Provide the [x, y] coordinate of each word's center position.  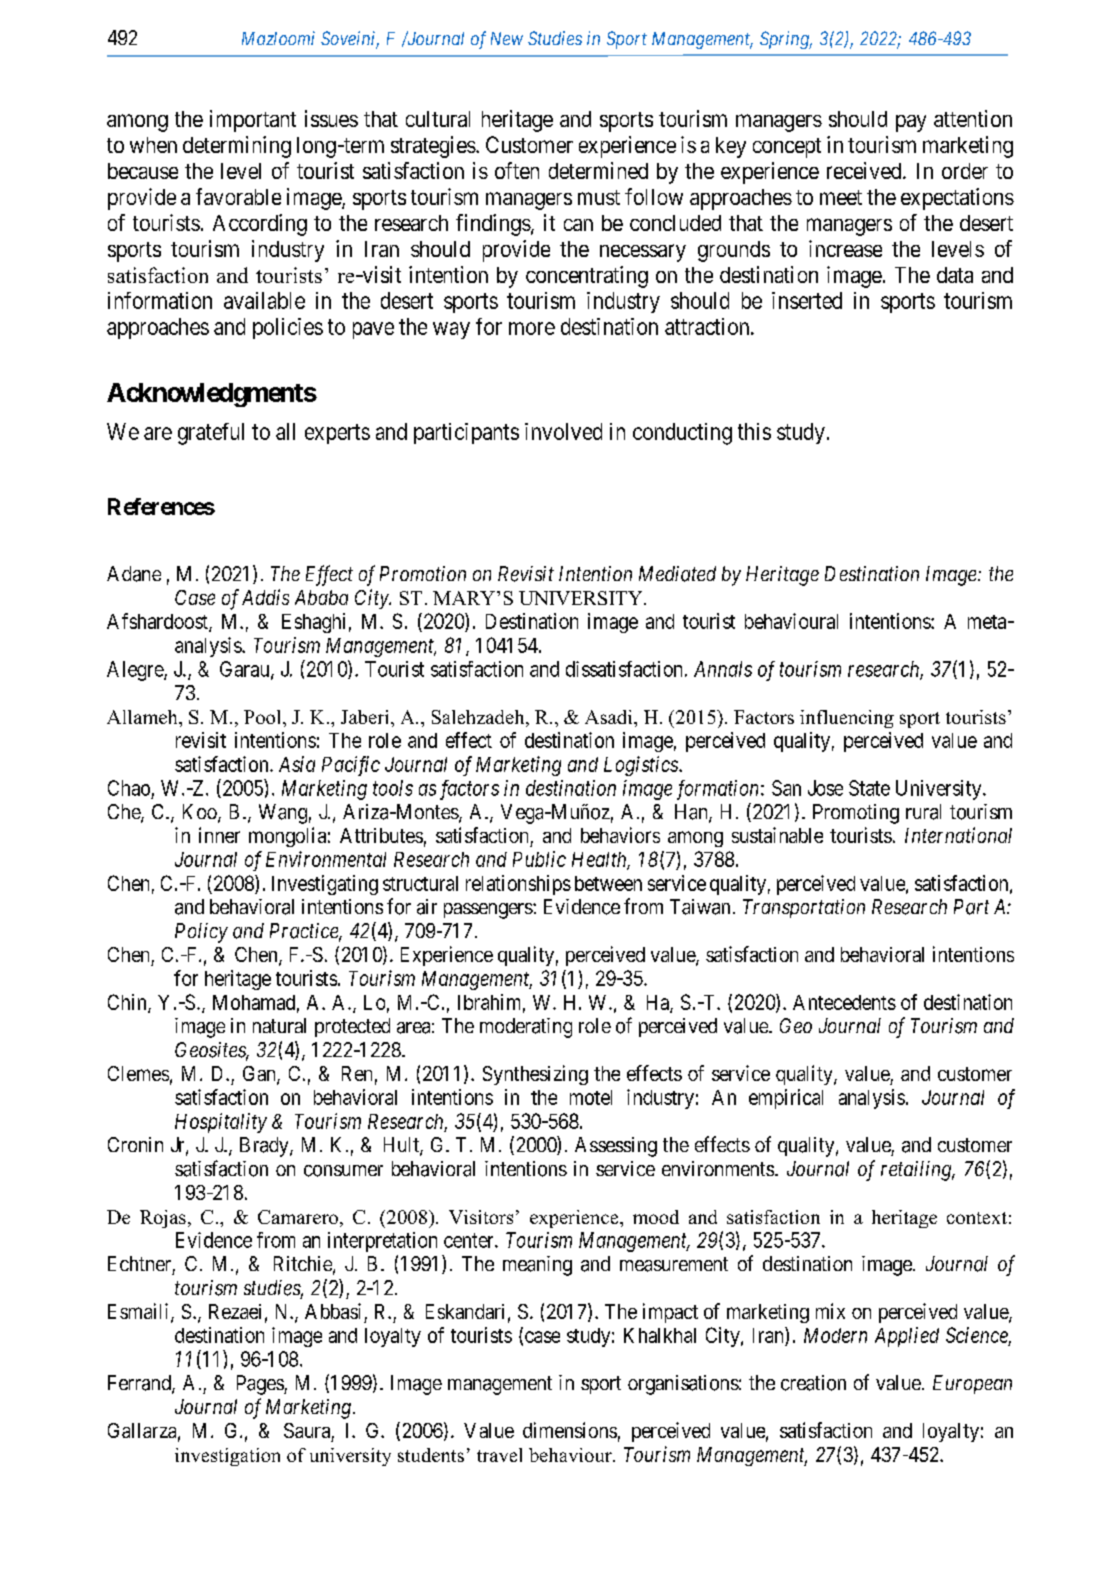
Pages [261, 1385]
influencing [847, 719]
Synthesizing [535, 1075]
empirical [786, 1099]
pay [911, 123]
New [507, 38]
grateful [211, 434]
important [253, 121]
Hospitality [221, 1123]
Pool [264, 717]
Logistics [642, 766]
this [754, 431]
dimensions [570, 1430]
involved [563, 431]
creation [813, 1383]
